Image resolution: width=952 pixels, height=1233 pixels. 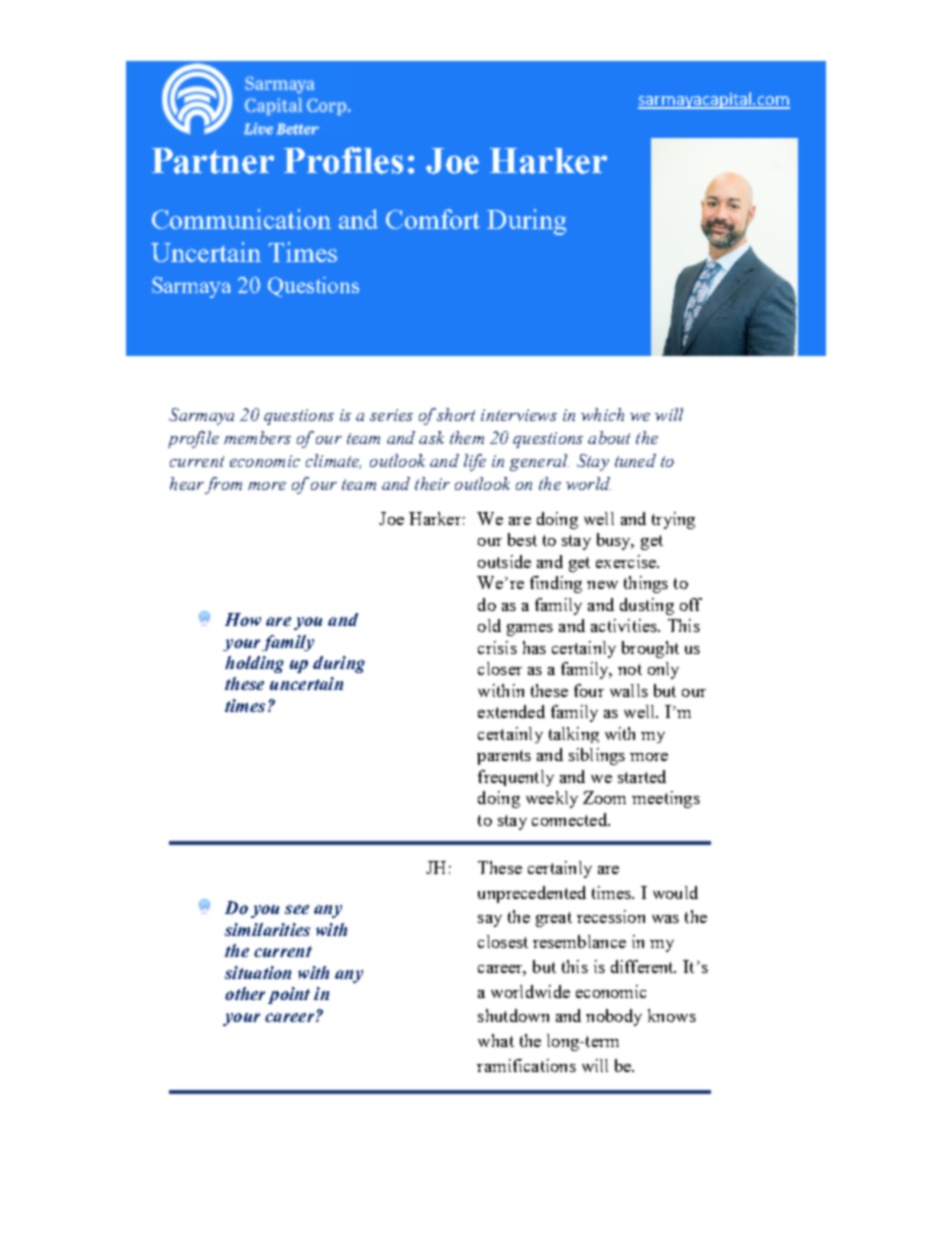 What do you see at coordinates (433, 219) in the page?
I see `Comfort` at bounding box center [433, 219].
